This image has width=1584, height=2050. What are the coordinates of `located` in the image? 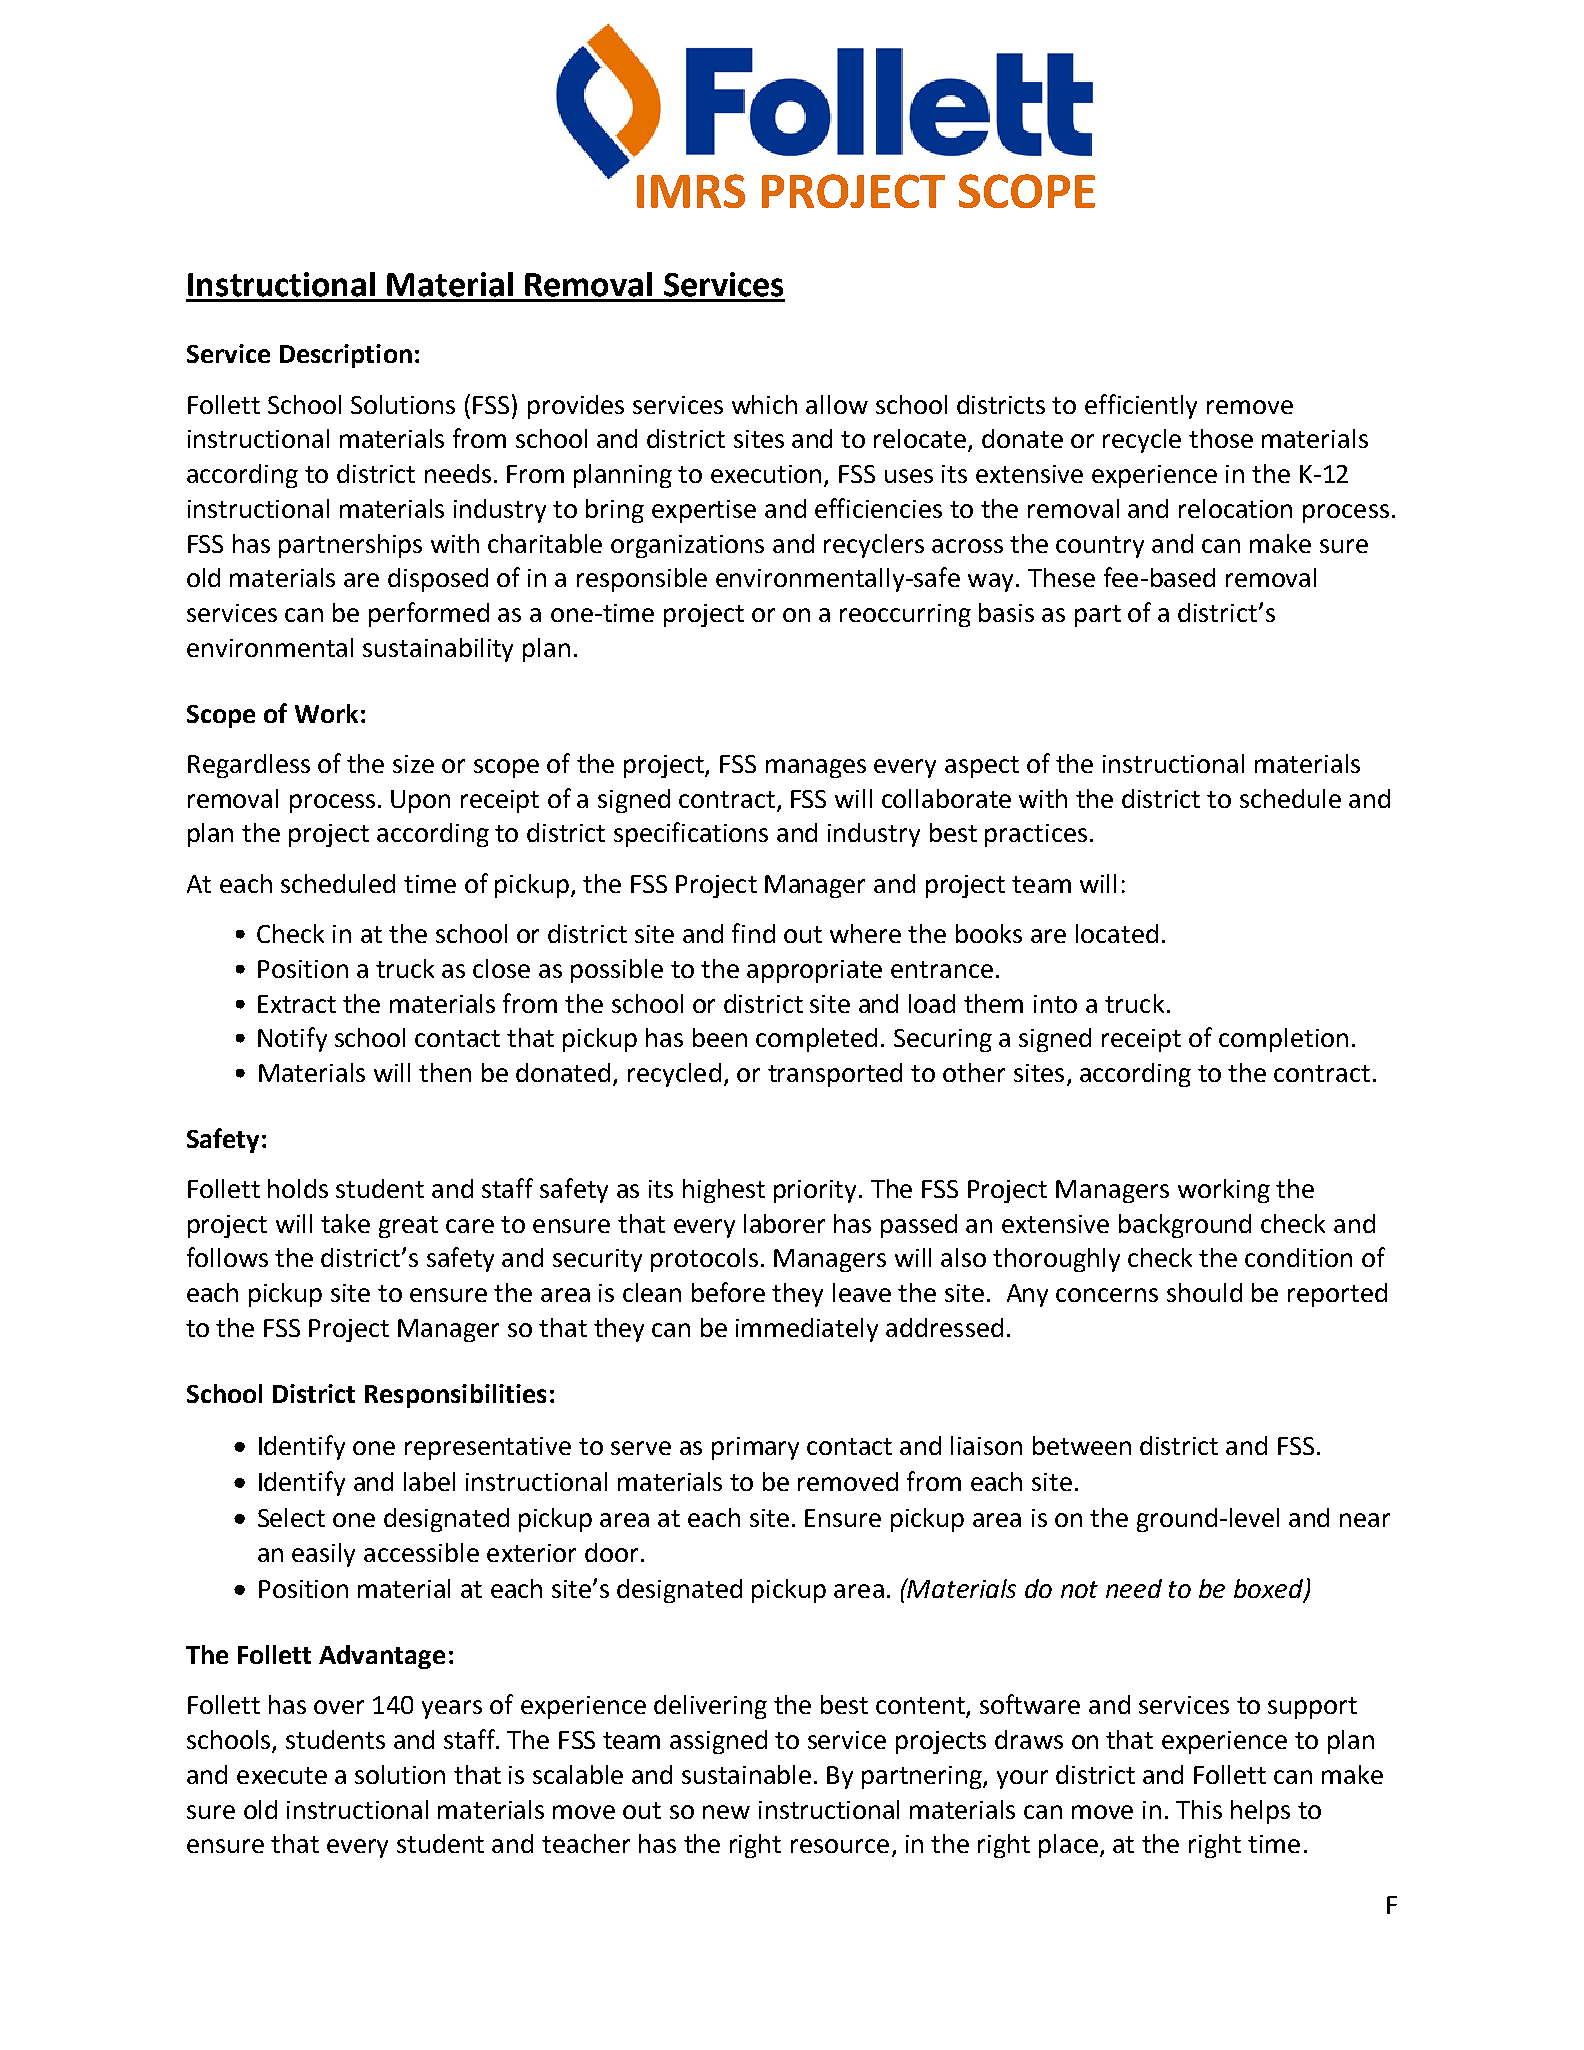 It's located at (1117, 933).
